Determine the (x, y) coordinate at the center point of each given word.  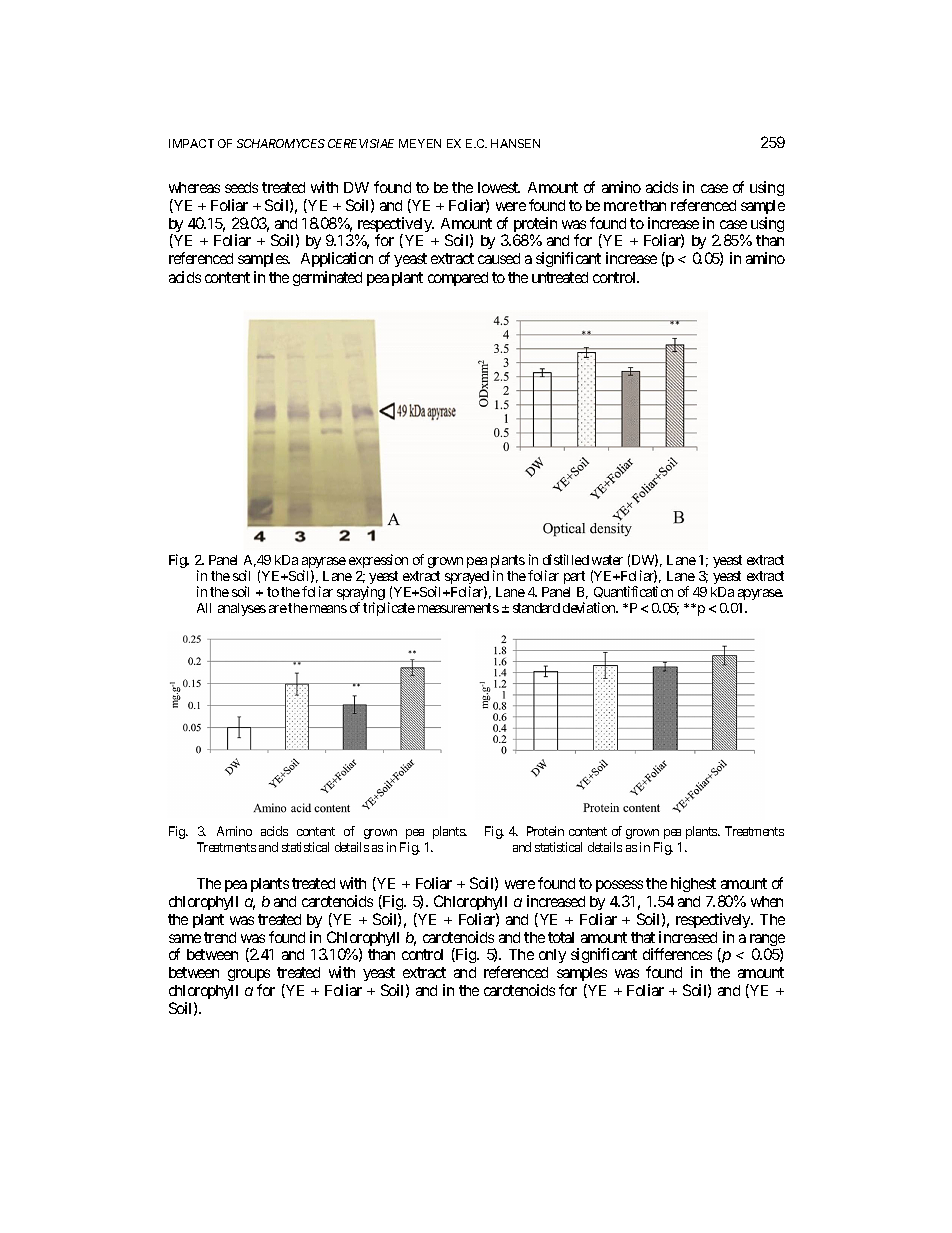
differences (677, 954)
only (552, 956)
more (620, 206)
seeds (241, 187)
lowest (499, 187)
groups (249, 975)
